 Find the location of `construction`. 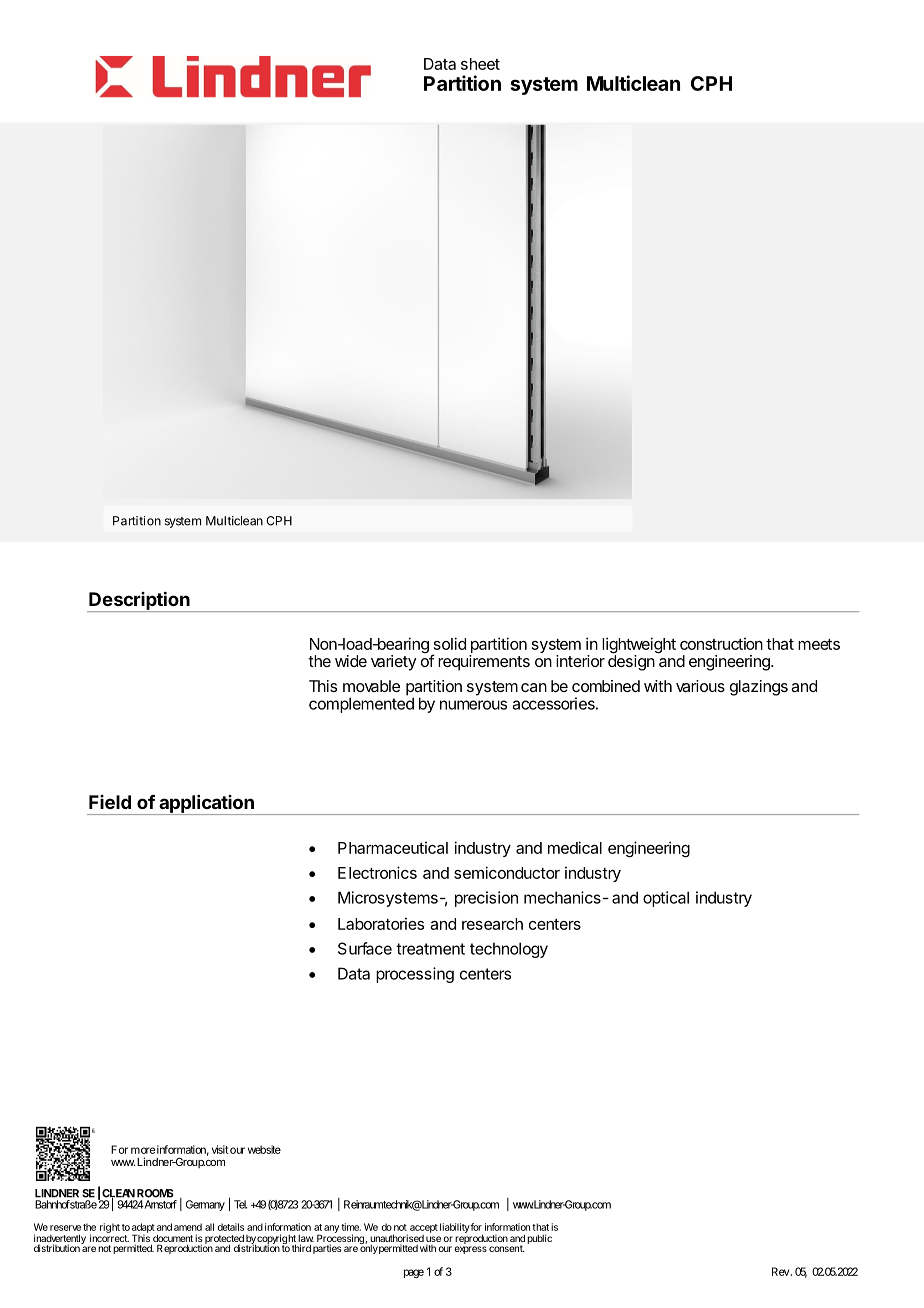

construction is located at coordinates (721, 644).
